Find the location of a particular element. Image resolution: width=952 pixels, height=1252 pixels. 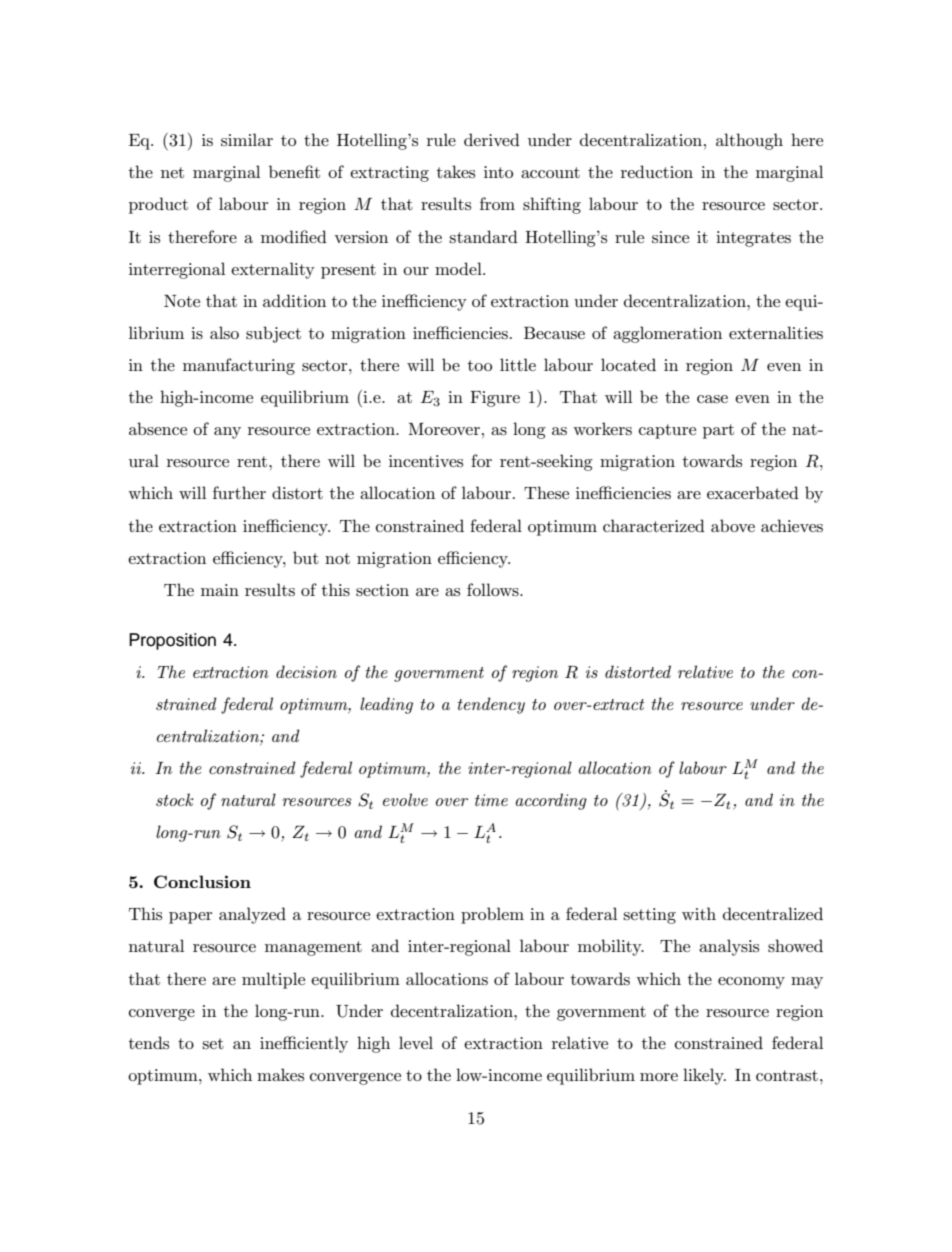

although is located at coordinates (749, 141).
